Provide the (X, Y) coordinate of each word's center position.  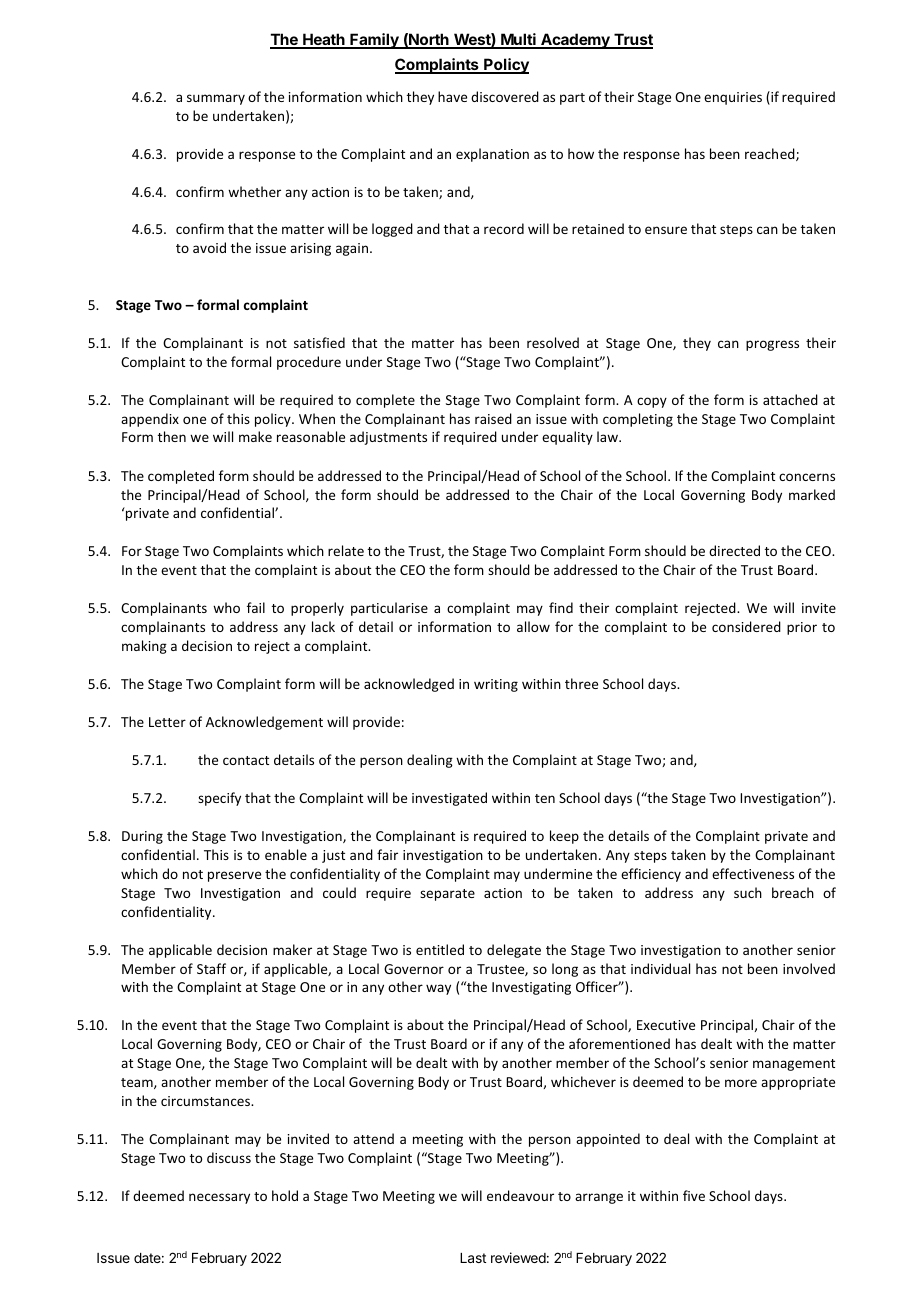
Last (473, 1258)
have (452, 96)
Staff (211, 968)
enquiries (733, 98)
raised (493, 418)
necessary (219, 1198)
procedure (309, 363)
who (226, 607)
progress (772, 345)
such (748, 892)
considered (746, 626)
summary (216, 99)
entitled (440, 949)
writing (496, 685)
